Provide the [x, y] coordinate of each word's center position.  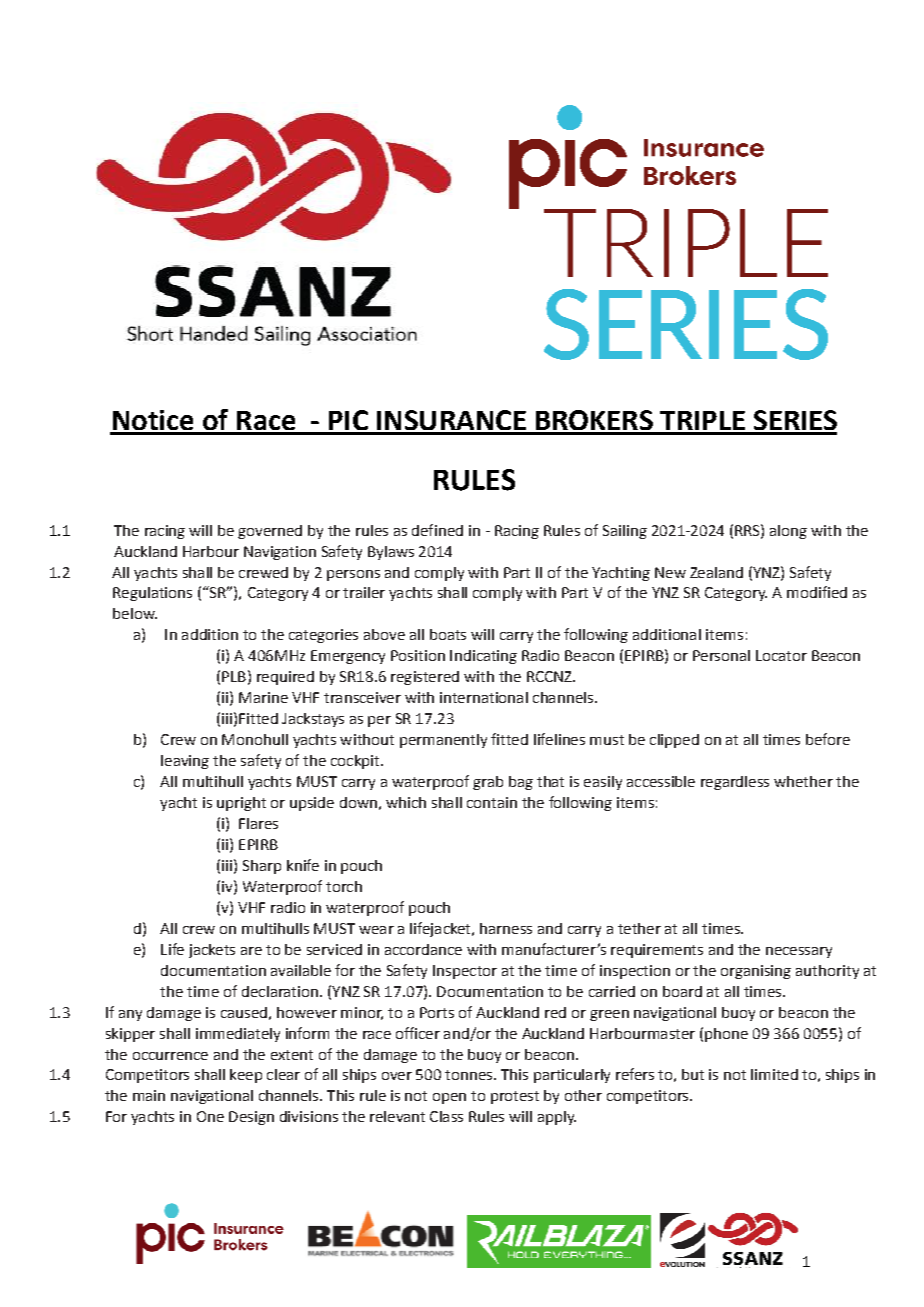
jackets [212, 951]
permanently [443, 741]
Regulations [152, 594]
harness [506, 928]
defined [437, 530]
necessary [799, 952]
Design [251, 1118]
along [788, 532]
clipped [674, 741]
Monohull [255, 739]
